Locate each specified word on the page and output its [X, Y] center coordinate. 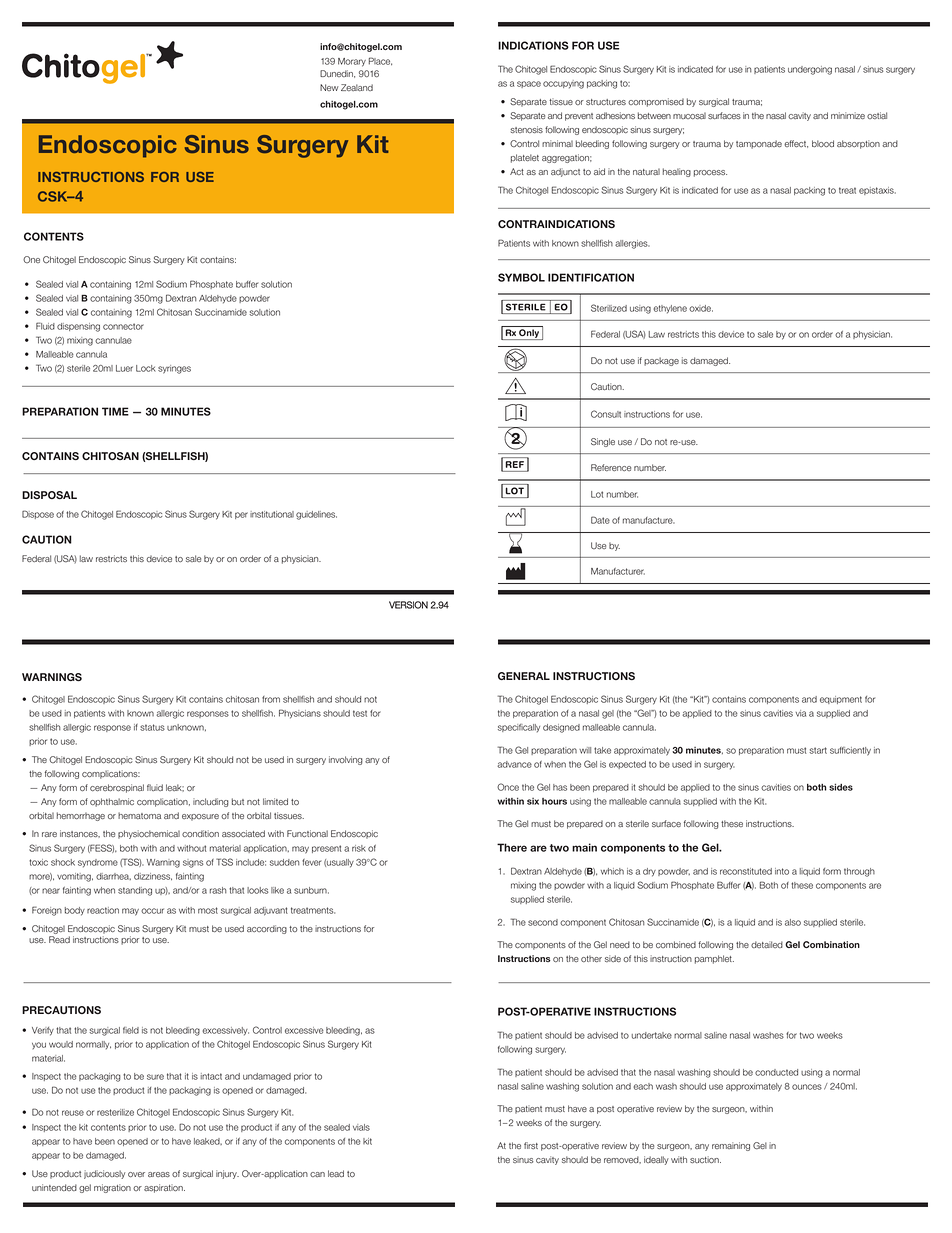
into [782, 871]
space [529, 84]
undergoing [810, 70]
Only [529, 334]
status [152, 727]
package [661, 361]
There [512, 847]
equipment [841, 700]
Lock [146, 368]
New [329, 87]
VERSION [408, 605]
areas [159, 1175]
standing [135, 891]
